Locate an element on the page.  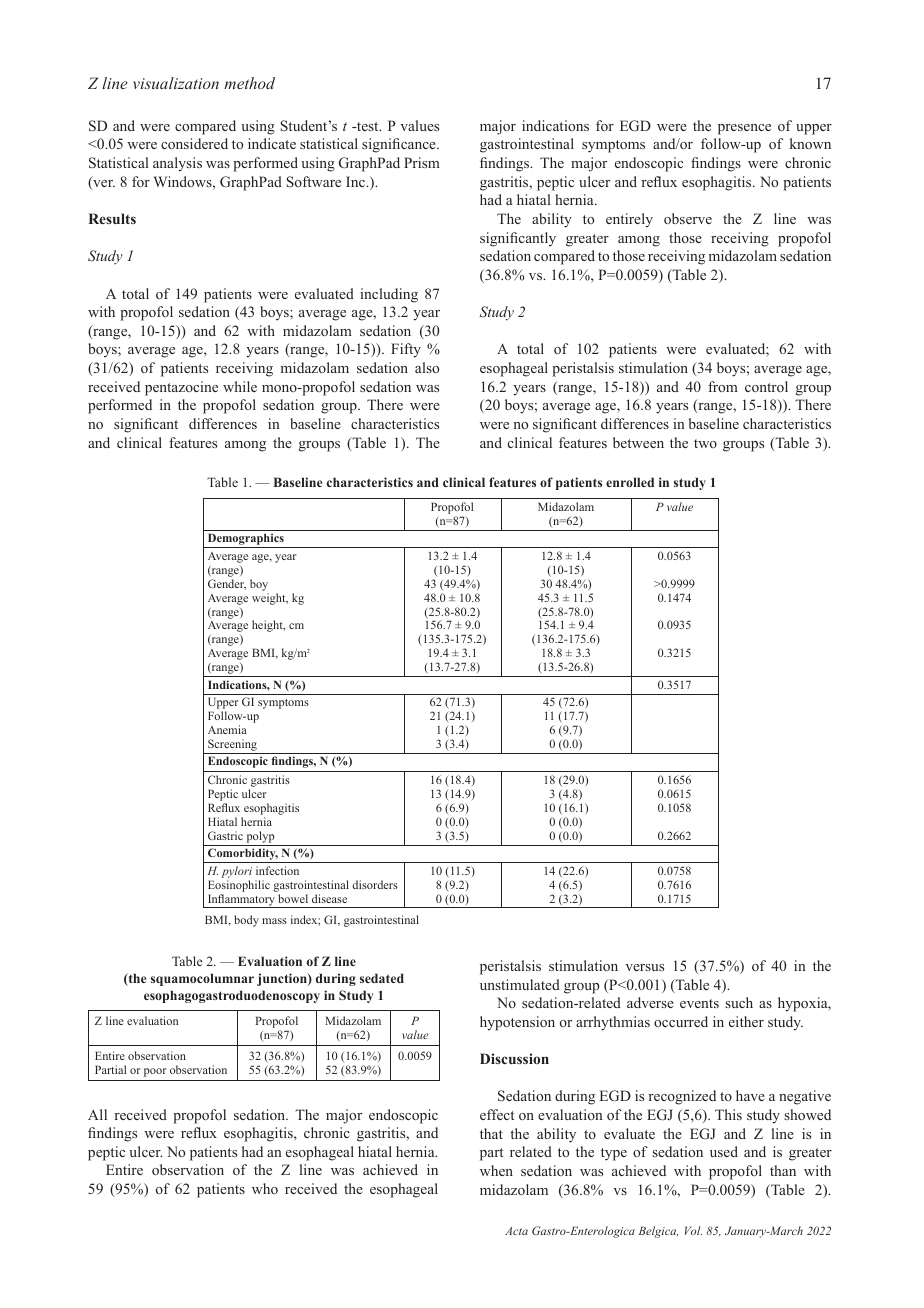
who is located at coordinates (265, 1188).
